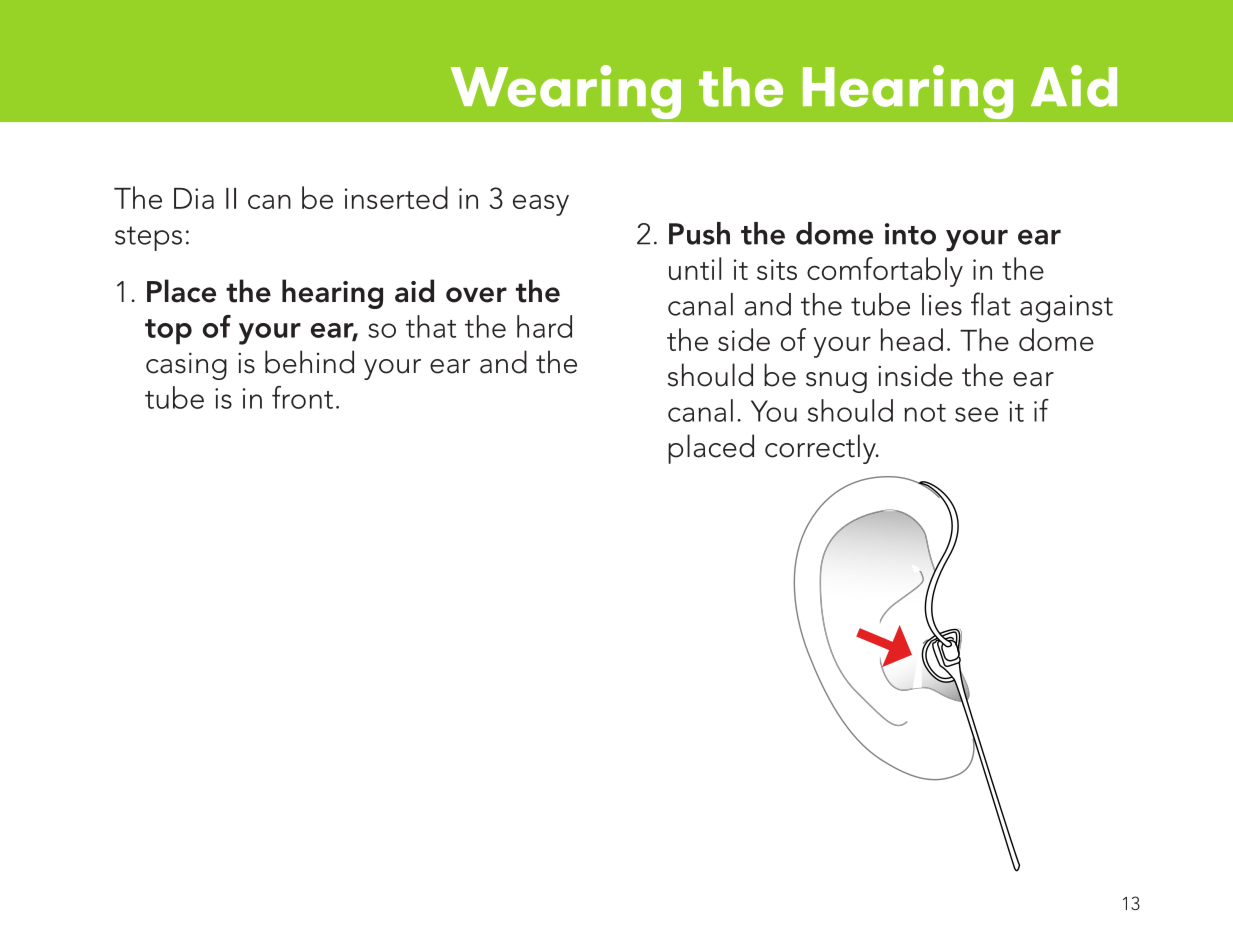 The image size is (1233, 952). Describe the element at coordinates (476, 295) in the page. I see `over` at that location.
